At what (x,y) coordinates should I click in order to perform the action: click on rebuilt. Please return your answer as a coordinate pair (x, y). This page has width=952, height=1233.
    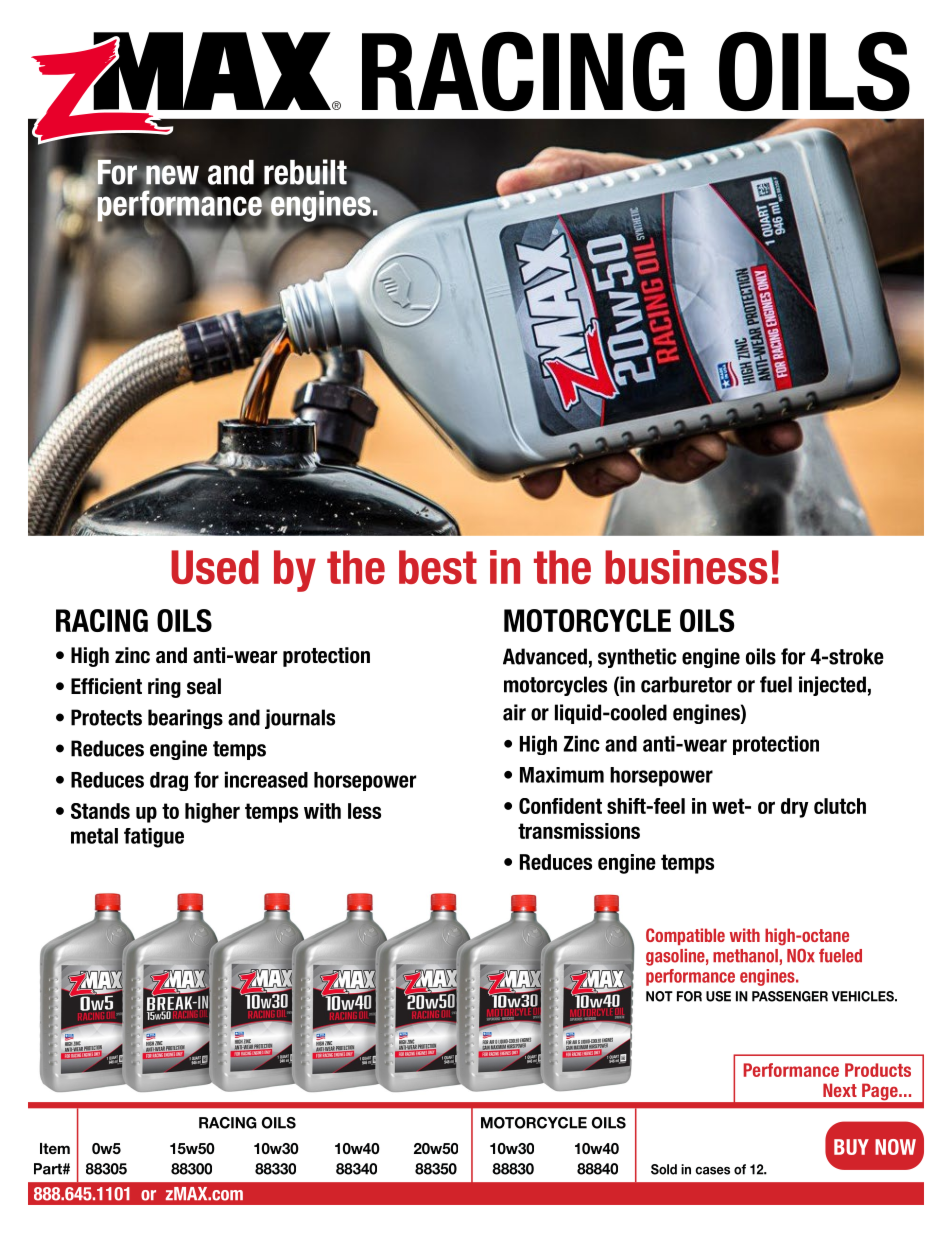
    Looking at the image, I should click on (305, 172).
